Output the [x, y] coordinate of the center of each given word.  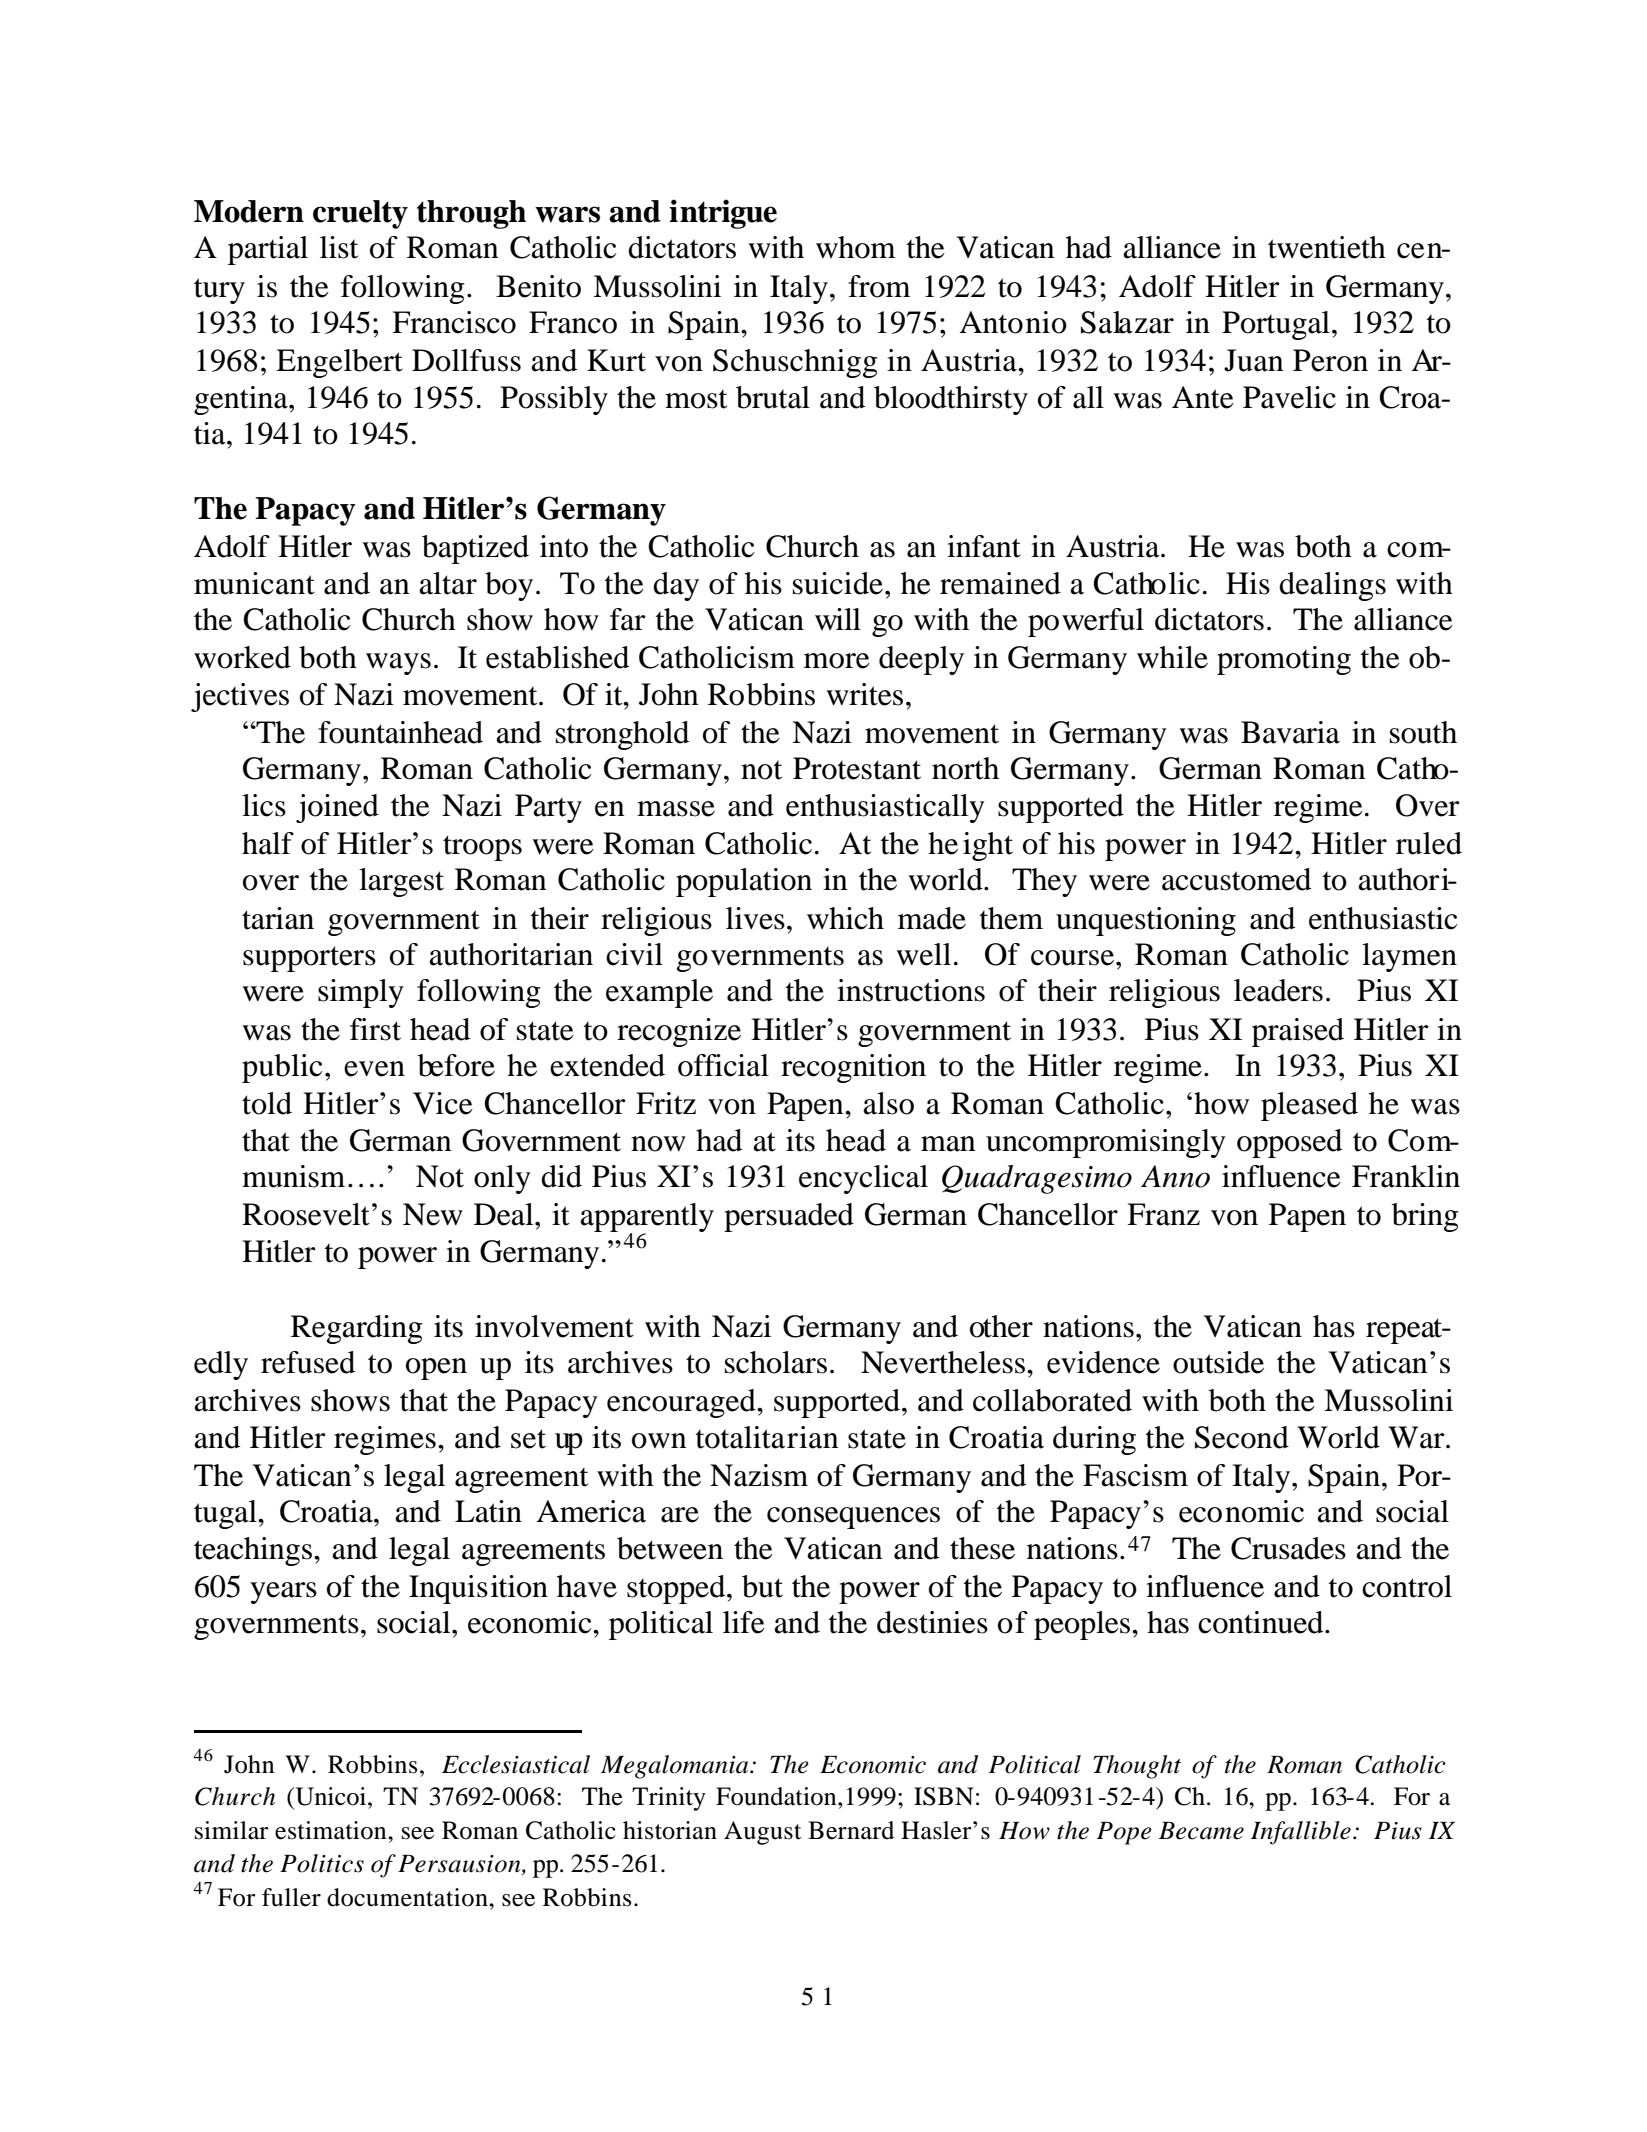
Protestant [857, 768]
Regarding [357, 1329]
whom [856, 247]
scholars [776, 1362]
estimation [332, 1830]
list [339, 247]
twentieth [1327, 247]
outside [1218, 1362]
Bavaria [1290, 732]
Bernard [851, 1830]
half [268, 843]
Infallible [1301, 1833]
